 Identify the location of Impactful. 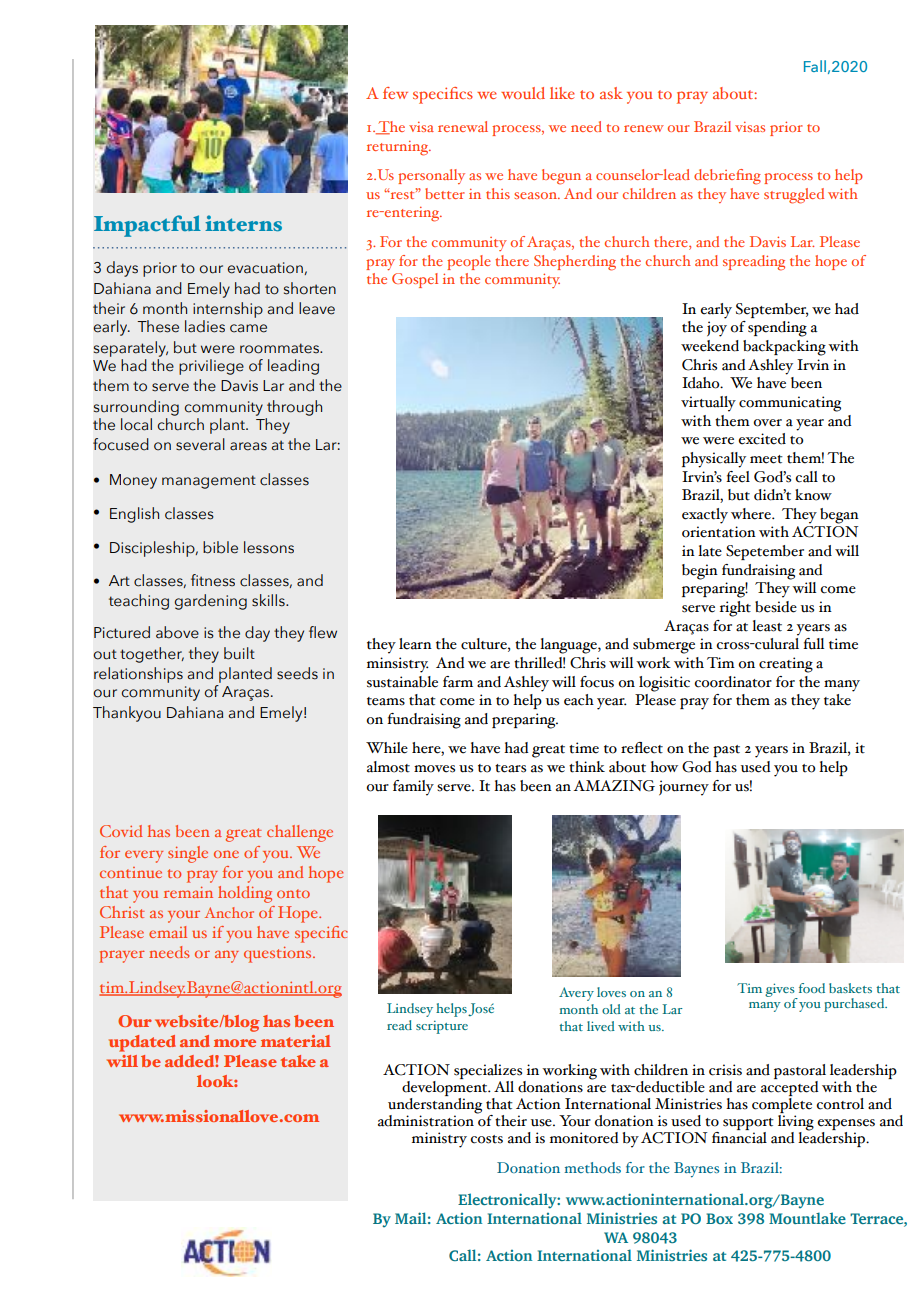
(147, 226).
